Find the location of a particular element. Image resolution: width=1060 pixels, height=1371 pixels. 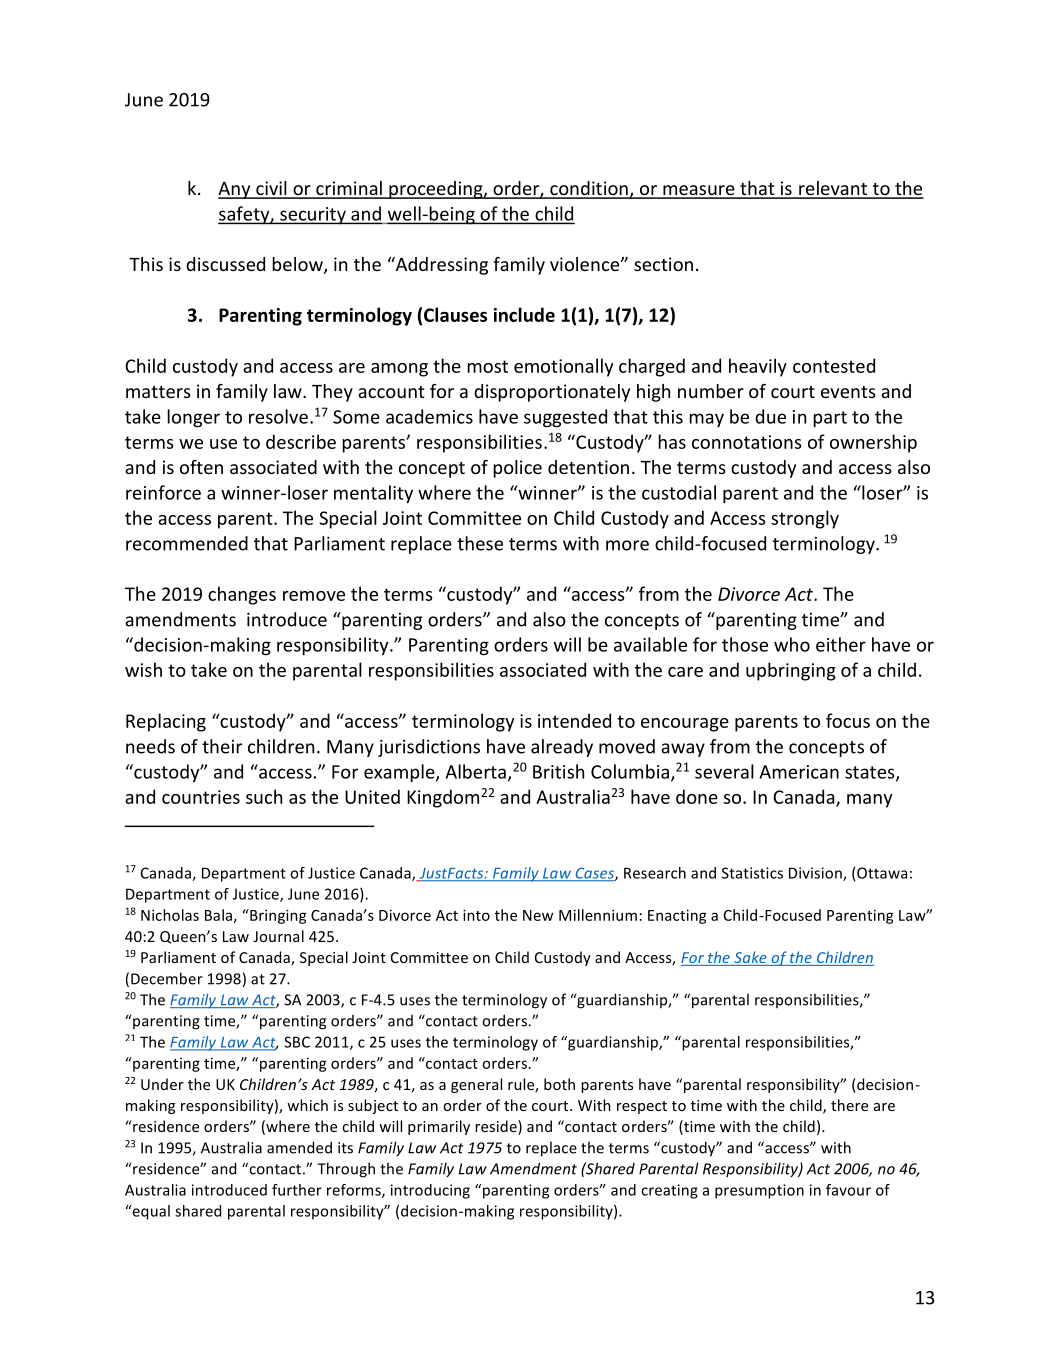

presumption is located at coordinates (759, 1191).
